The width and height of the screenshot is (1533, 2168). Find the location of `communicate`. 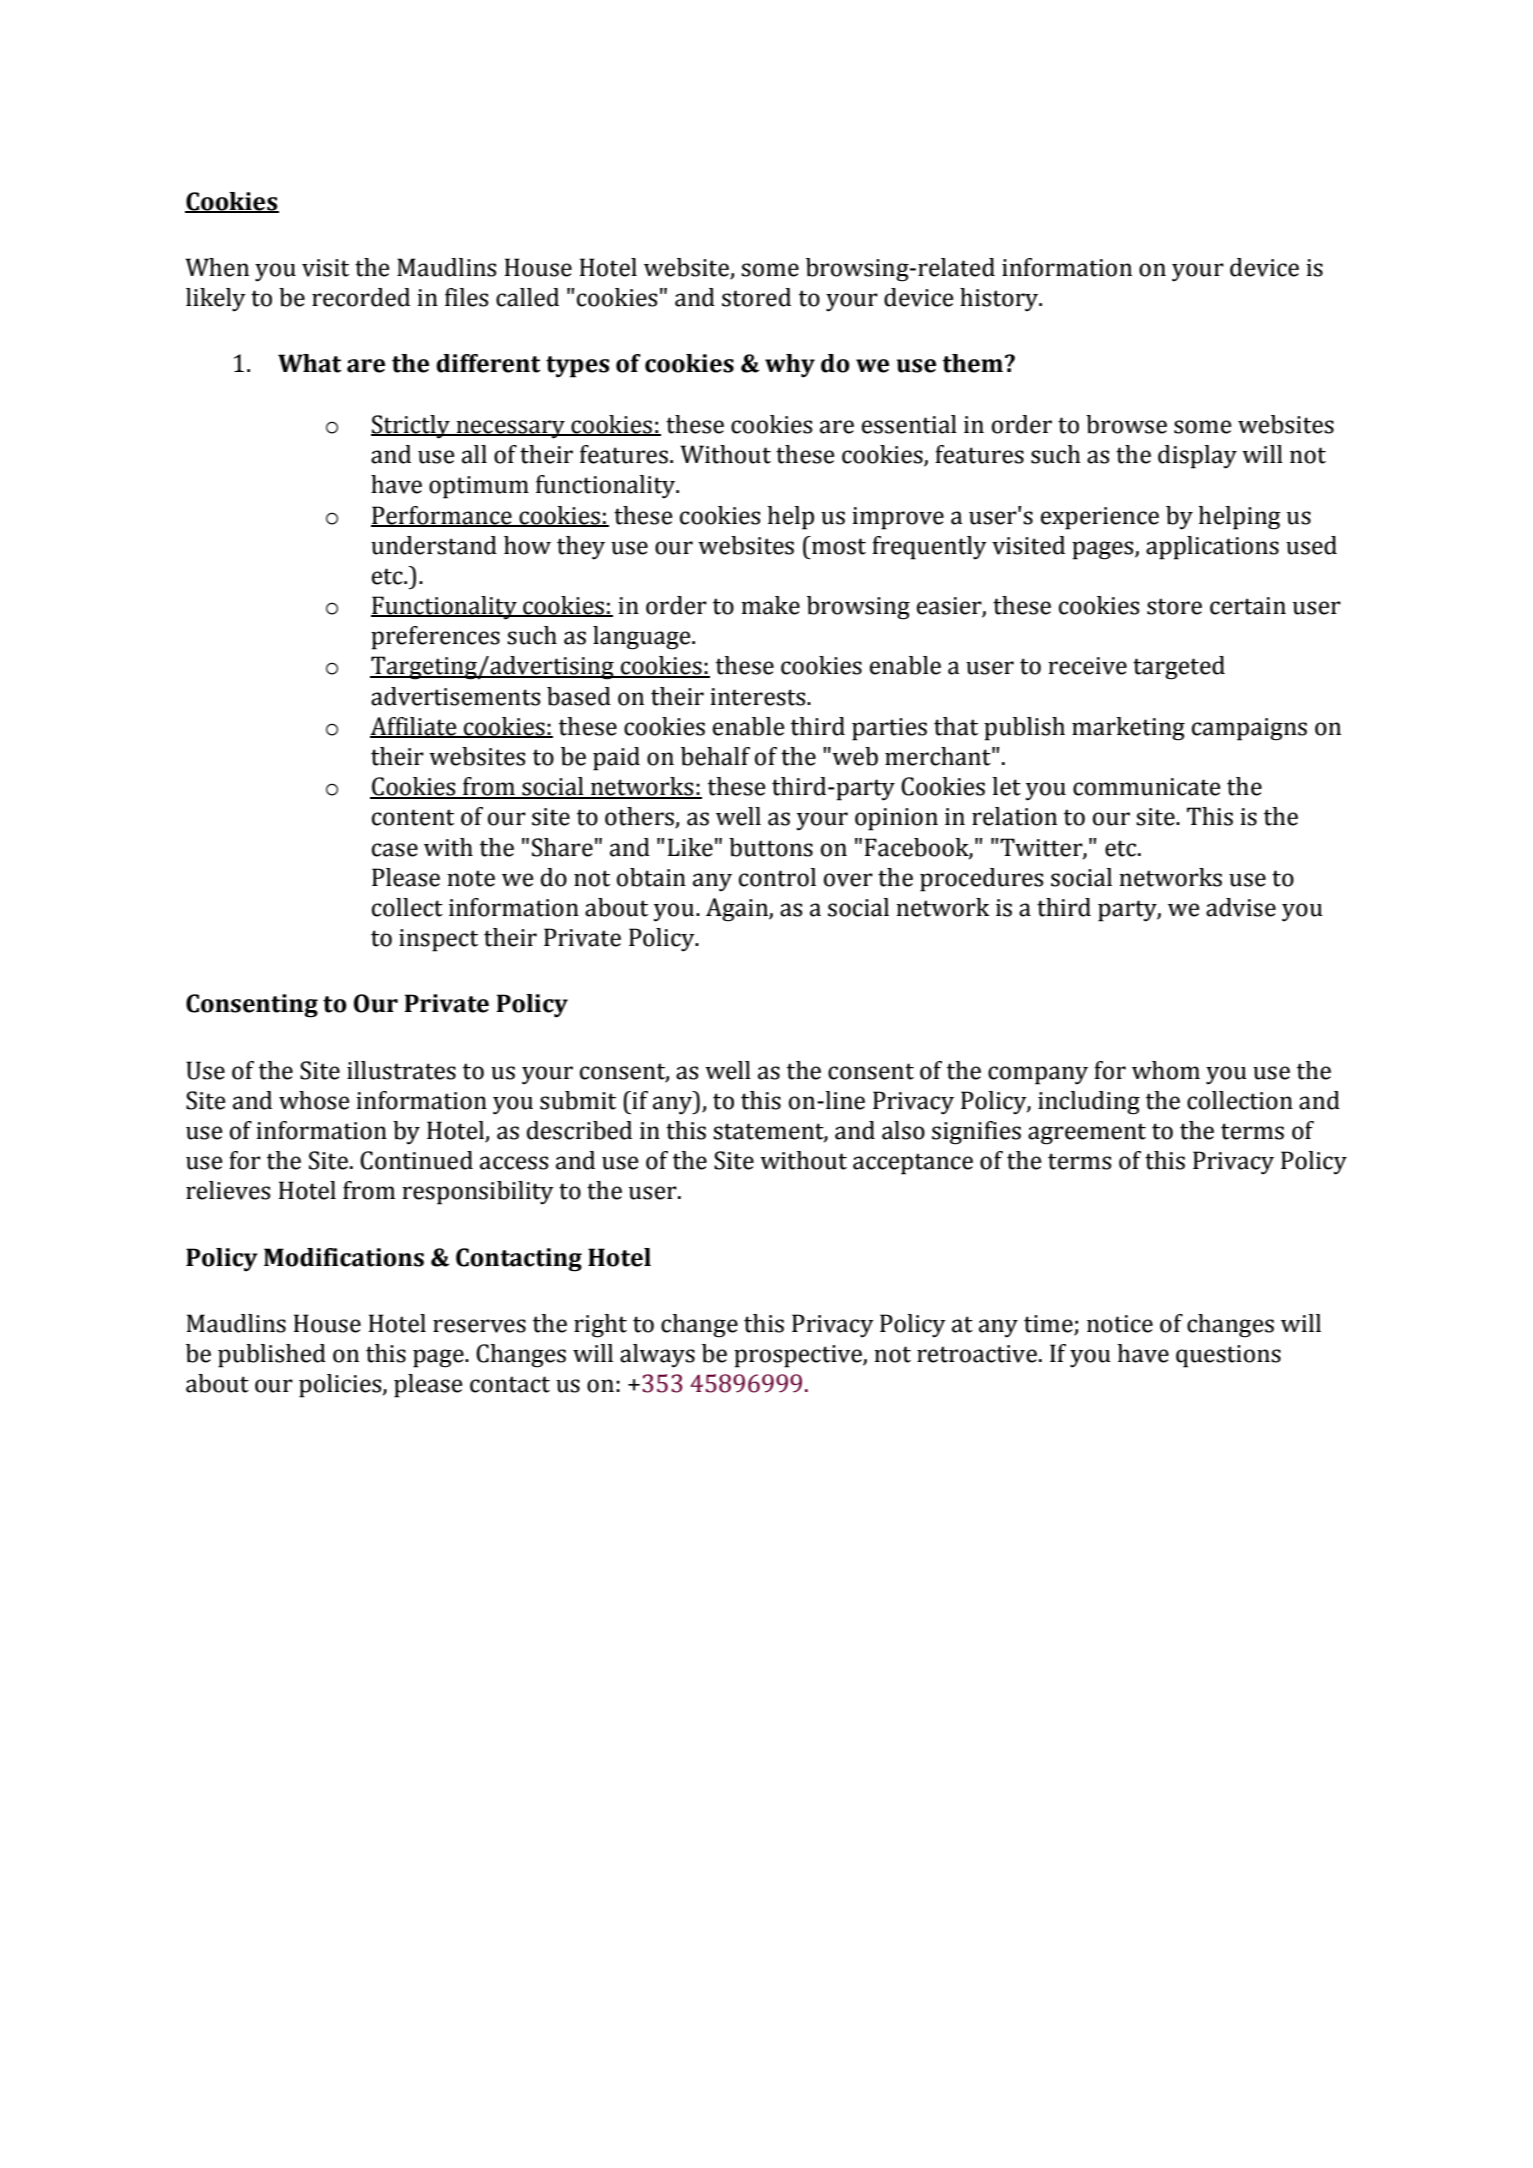

communicate is located at coordinates (1146, 787).
